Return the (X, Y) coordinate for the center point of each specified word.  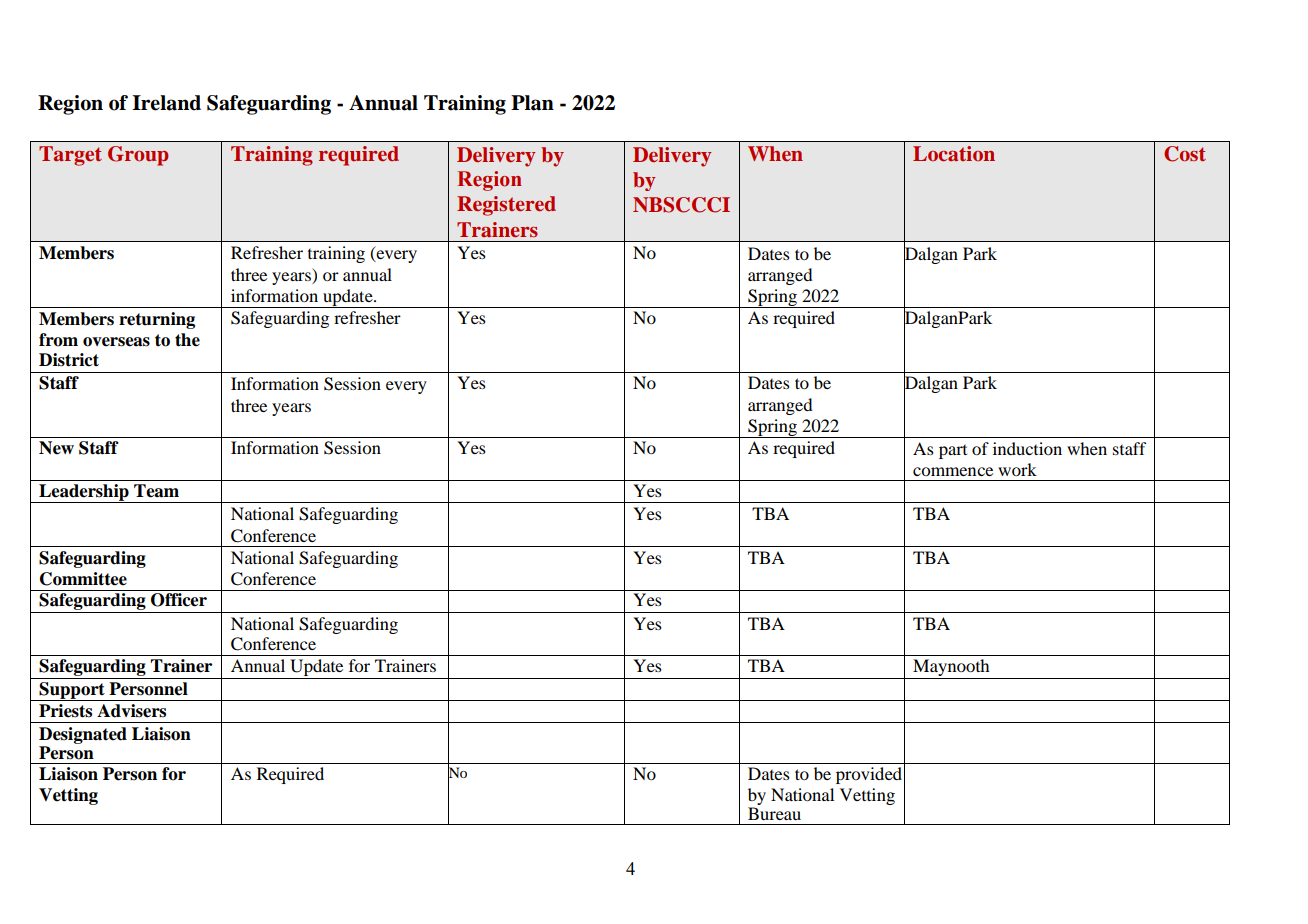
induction (1027, 448)
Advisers (131, 711)
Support (72, 691)
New (56, 448)
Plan (532, 103)
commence (953, 471)
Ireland (166, 103)
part (953, 452)
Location (954, 154)
